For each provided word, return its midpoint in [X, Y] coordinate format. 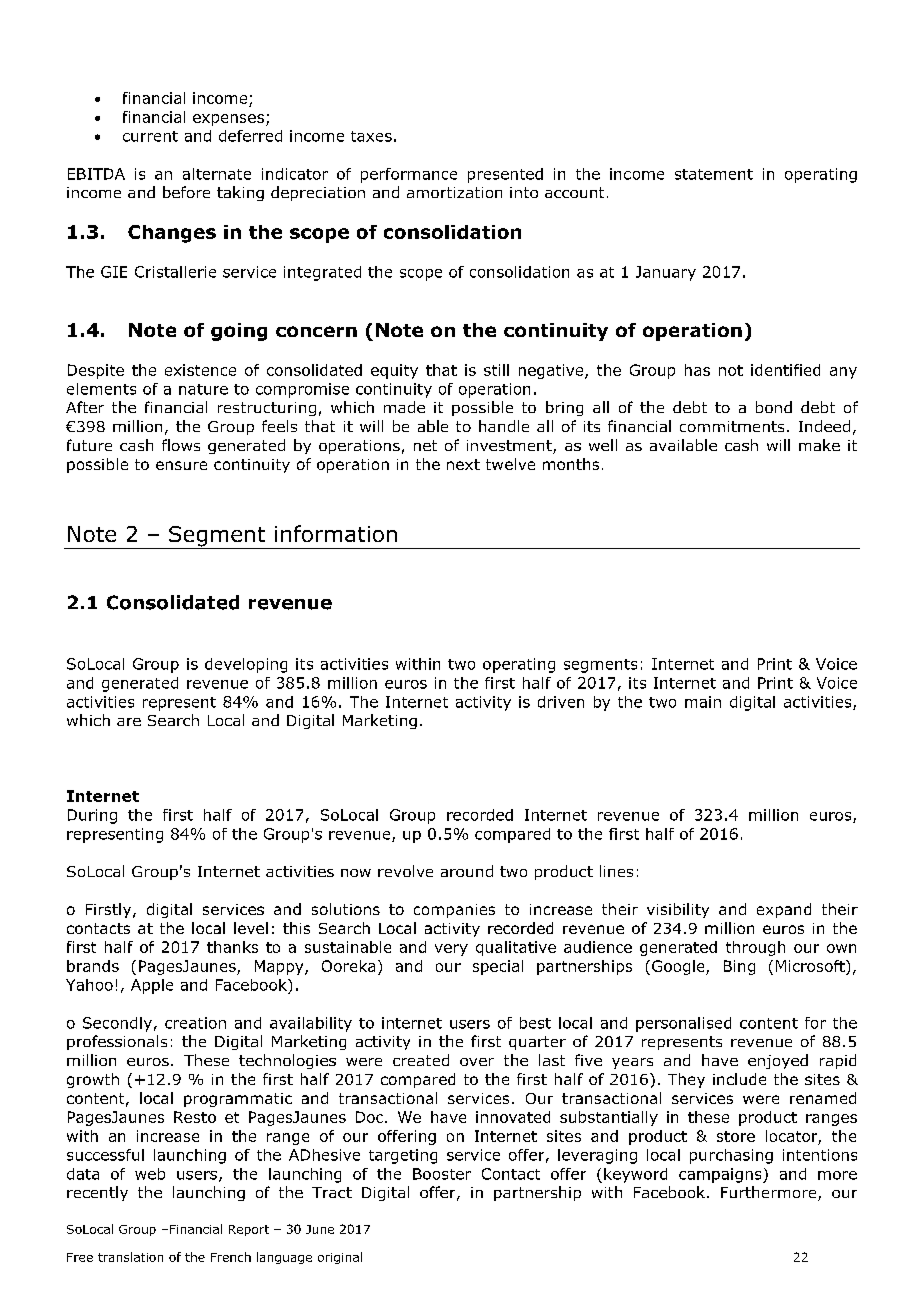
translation [130, 1257]
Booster [442, 1174]
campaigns [721, 1175]
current [150, 136]
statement [714, 174]
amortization [454, 192]
